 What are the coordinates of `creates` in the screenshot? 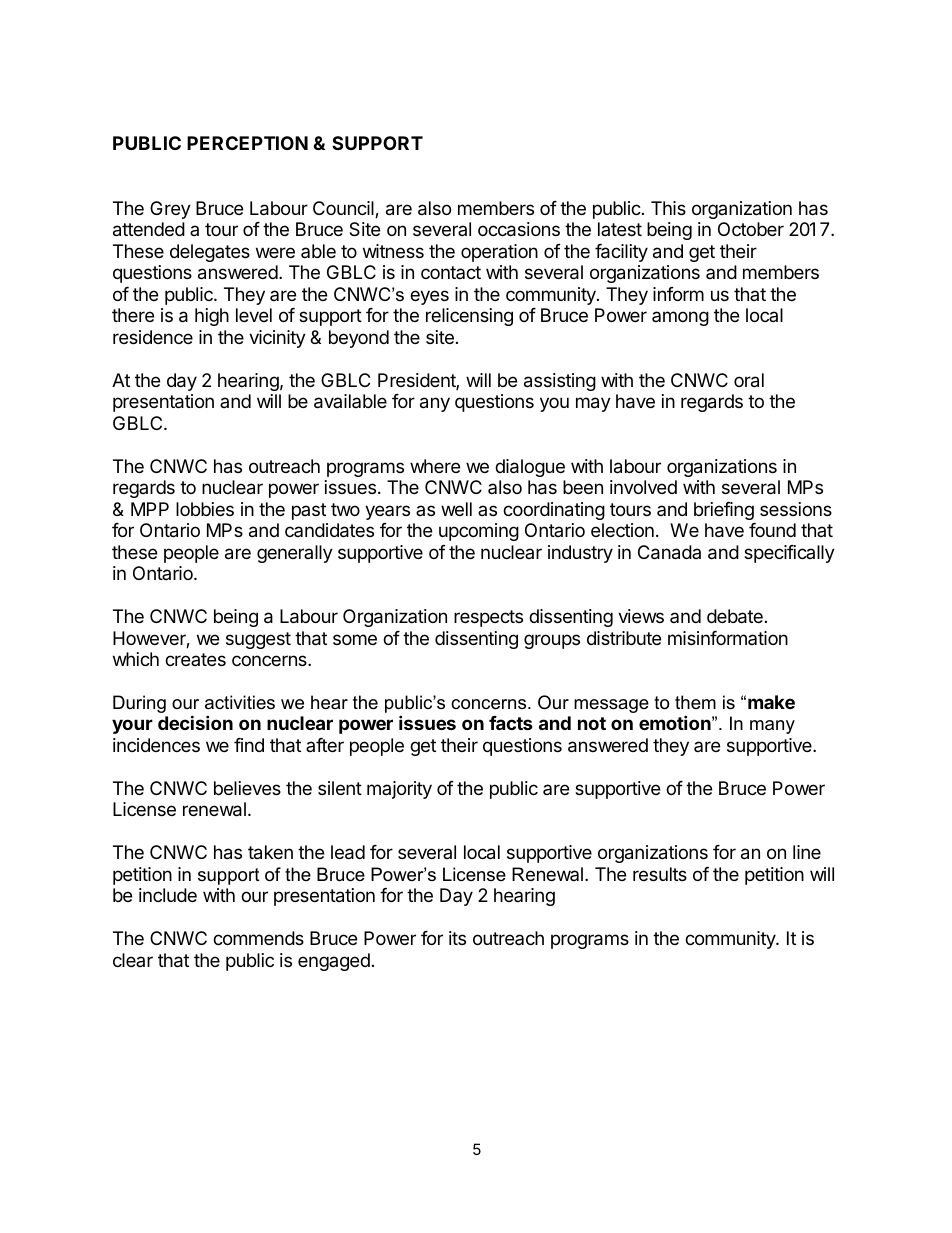 It's located at (195, 659).
